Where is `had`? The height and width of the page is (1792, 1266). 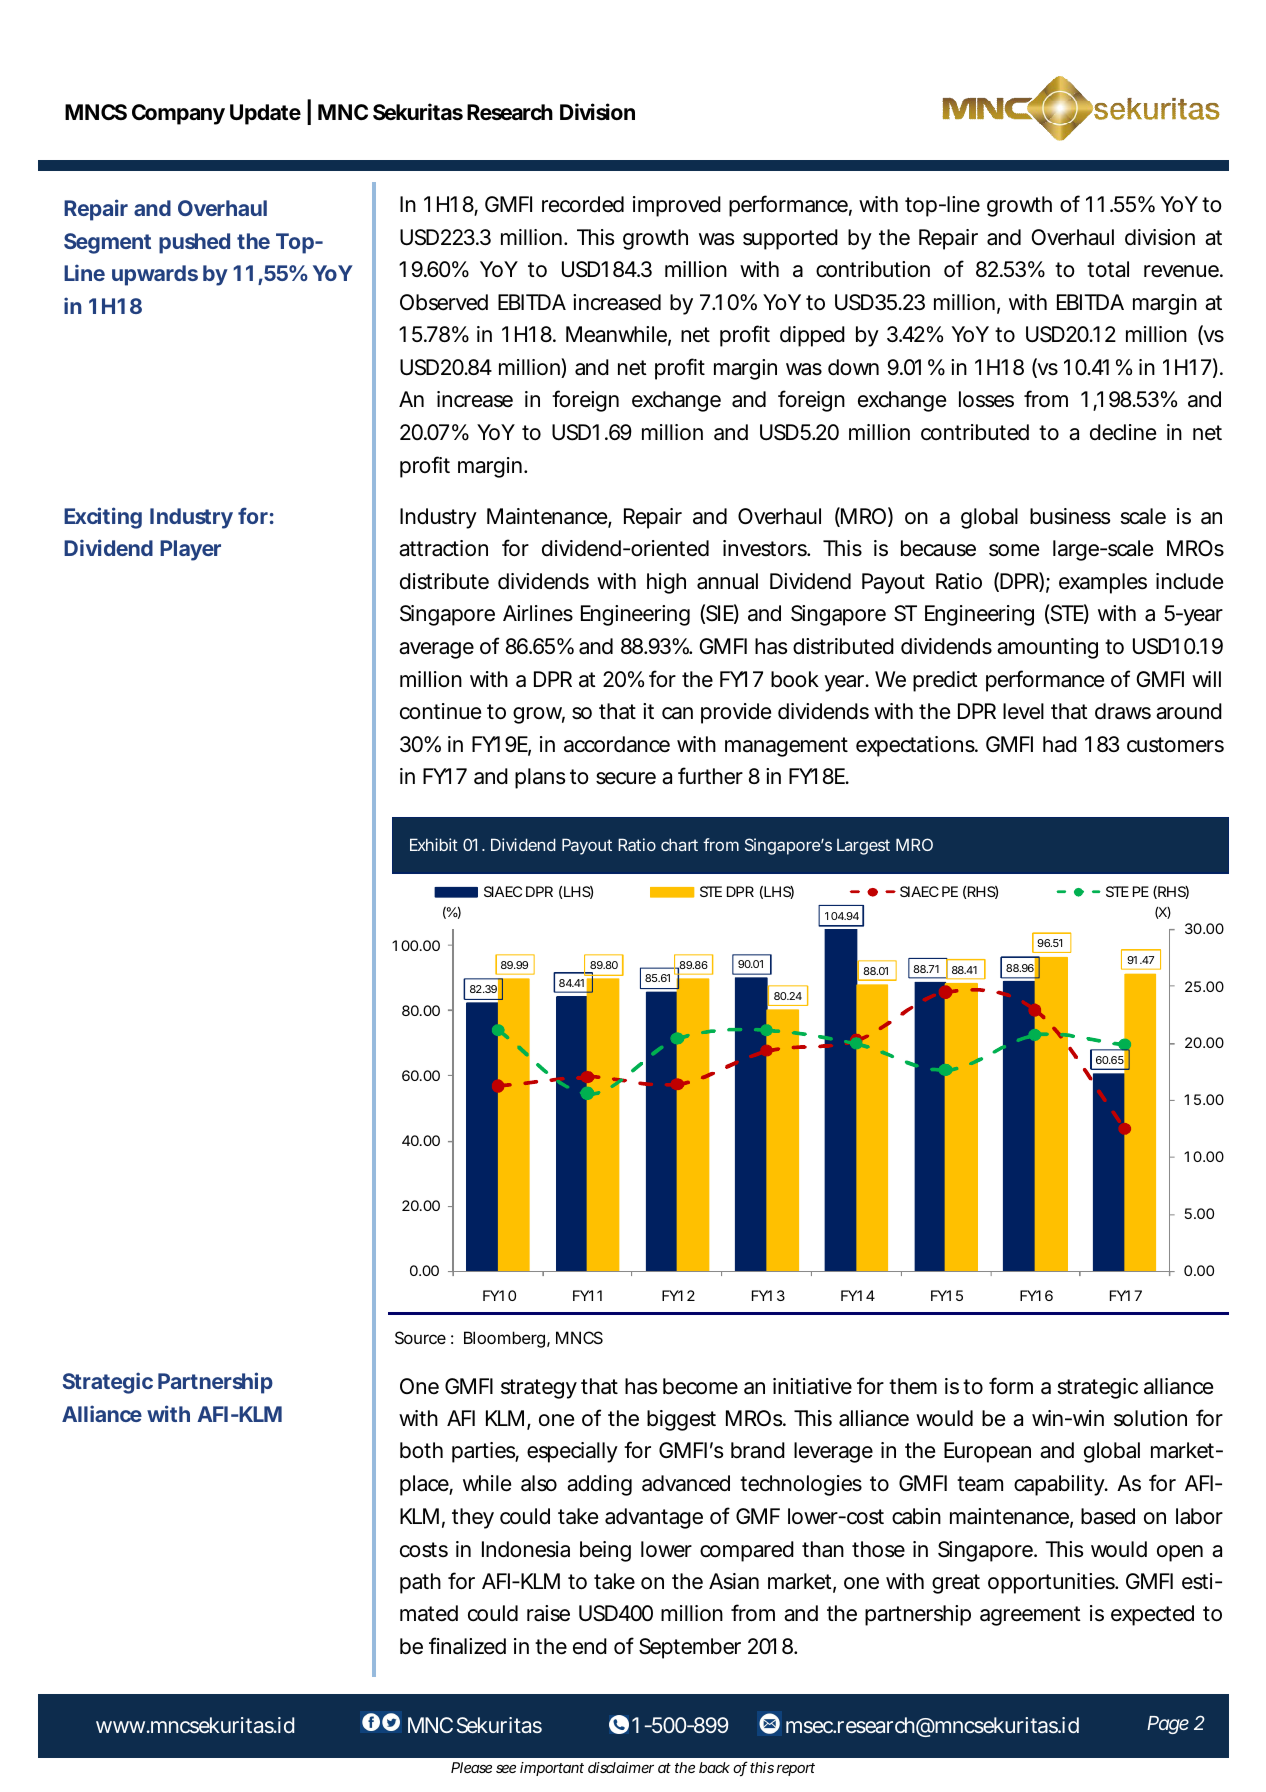
had is located at coordinates (1060, 744).
